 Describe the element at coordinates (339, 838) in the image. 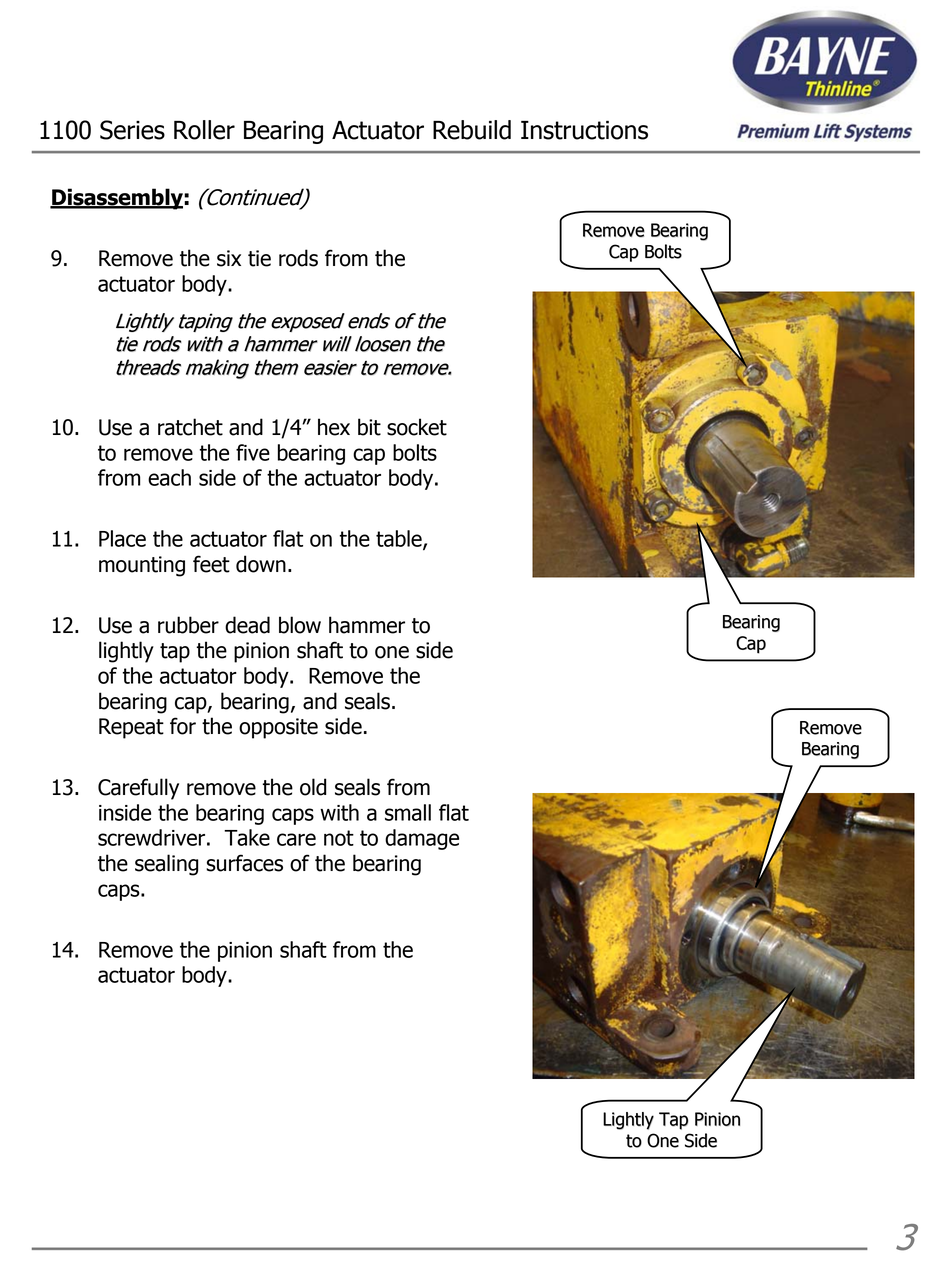

I see `not` at that location.
